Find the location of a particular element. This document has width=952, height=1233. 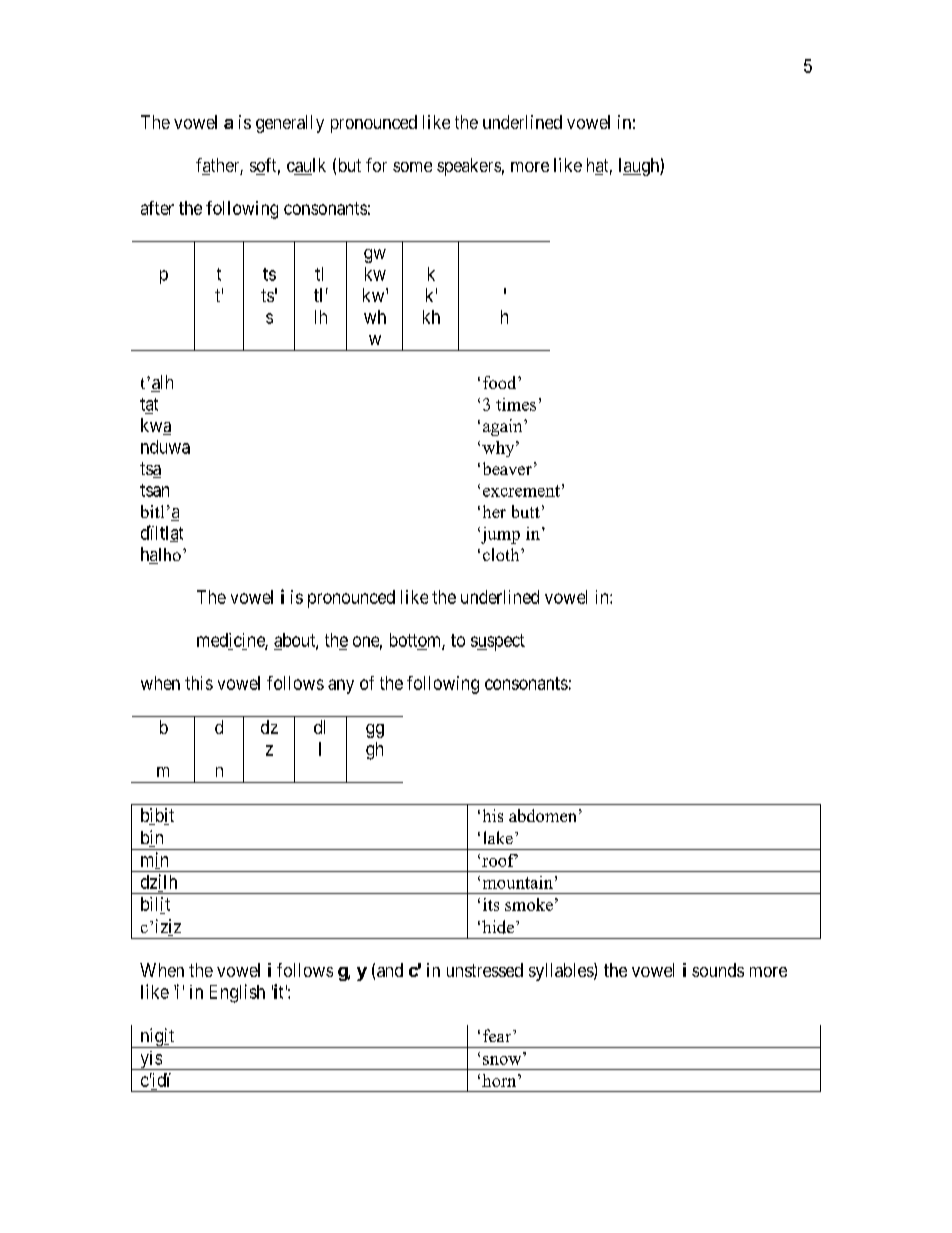

jump is located at coordinates (499, 535).
